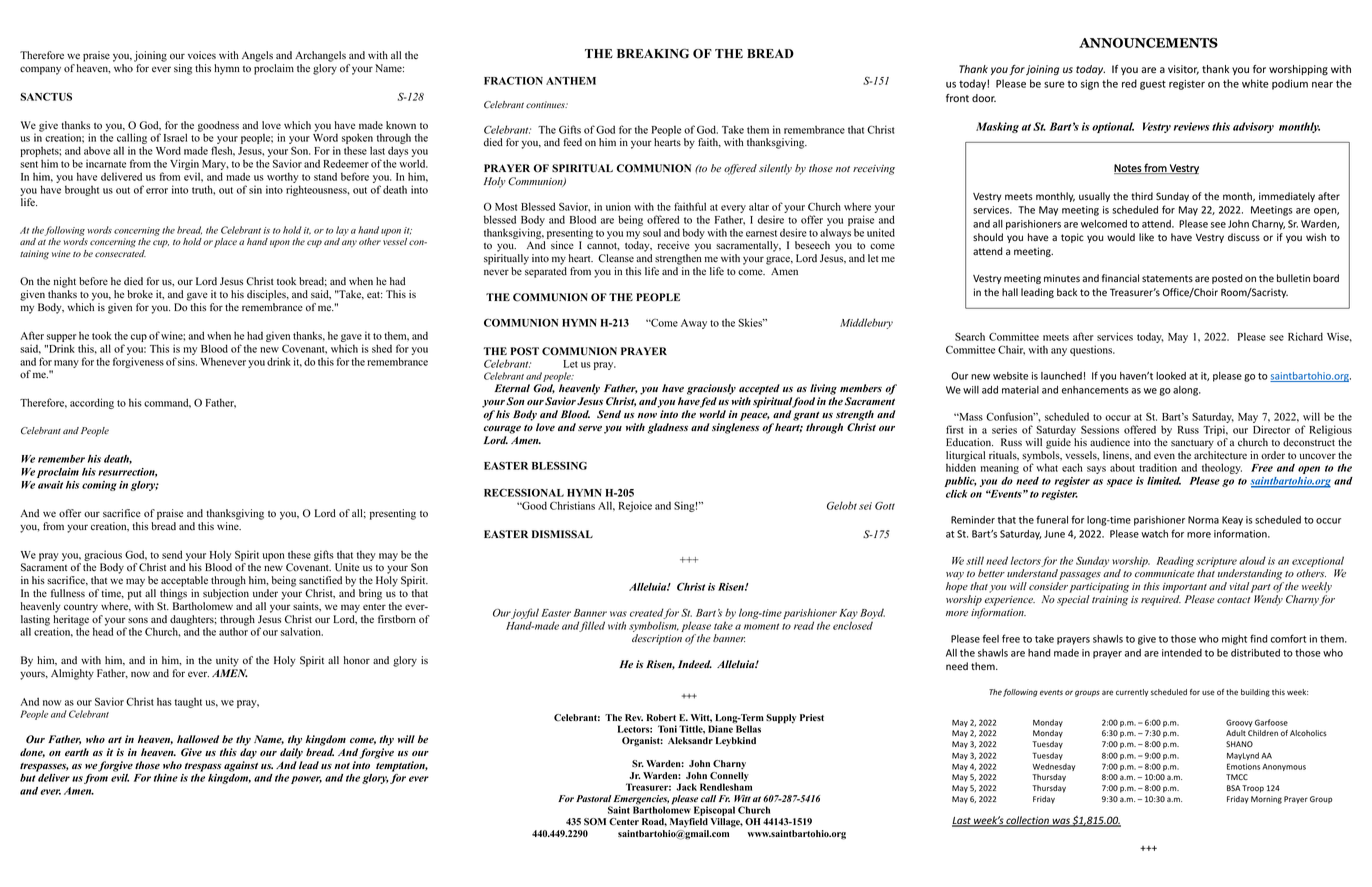 The width and height of the page is (1372, 887). What do you see at coordinates (686, 787) in the page?
I see `Jack` at bounding box center [686, 787].
